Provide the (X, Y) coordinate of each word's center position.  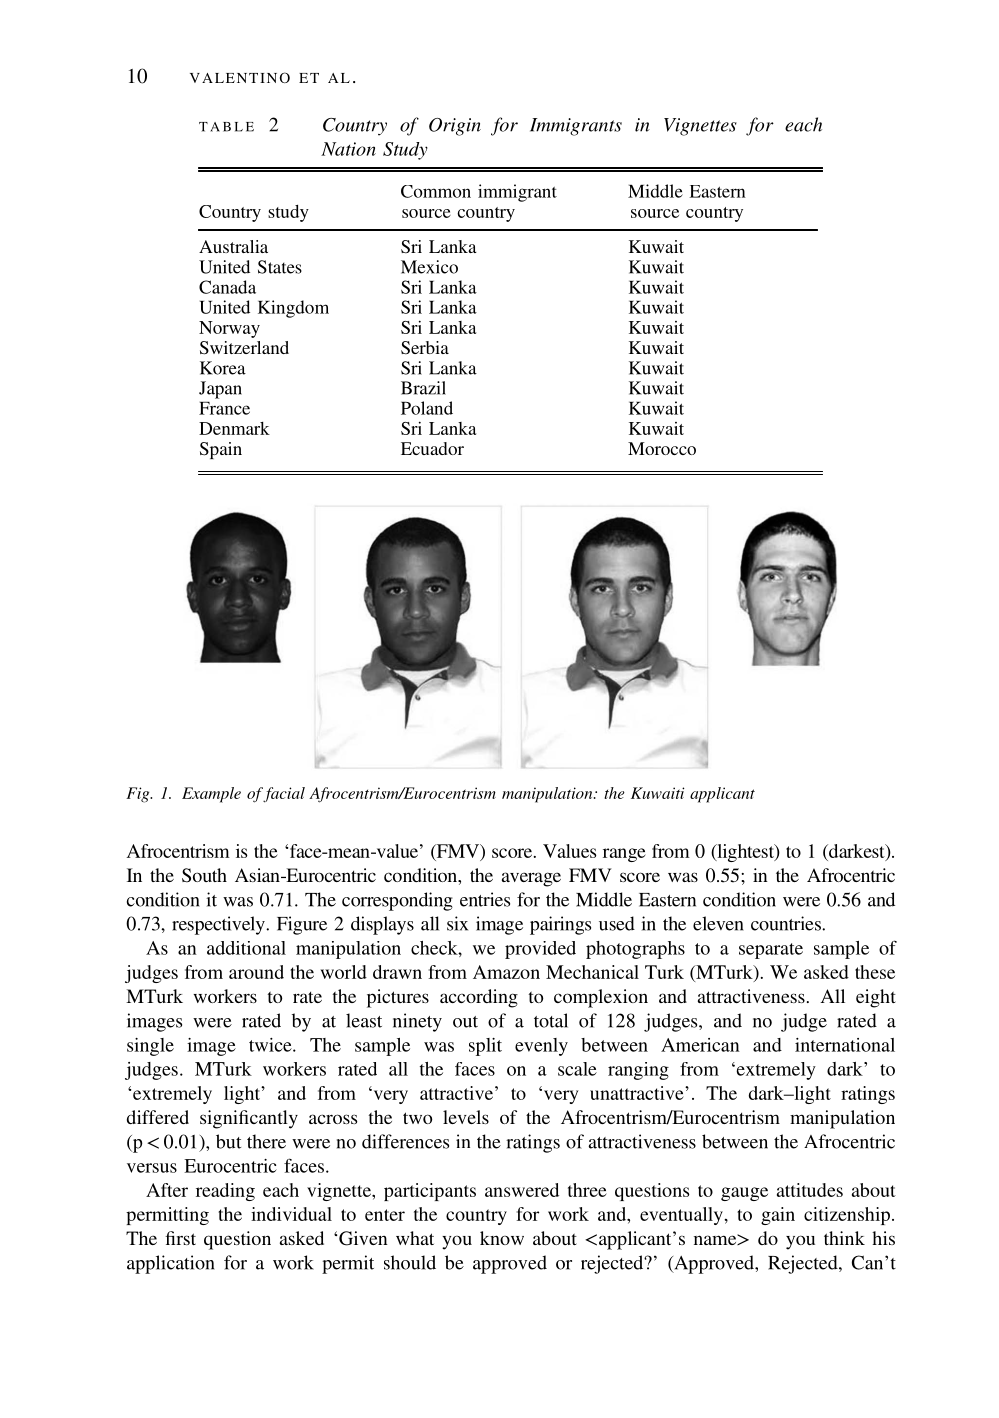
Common (436, 191)
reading (225, 1192)
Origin (455, 127)
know (502, 1238)
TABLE (226, 127)
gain (778, 1216)
